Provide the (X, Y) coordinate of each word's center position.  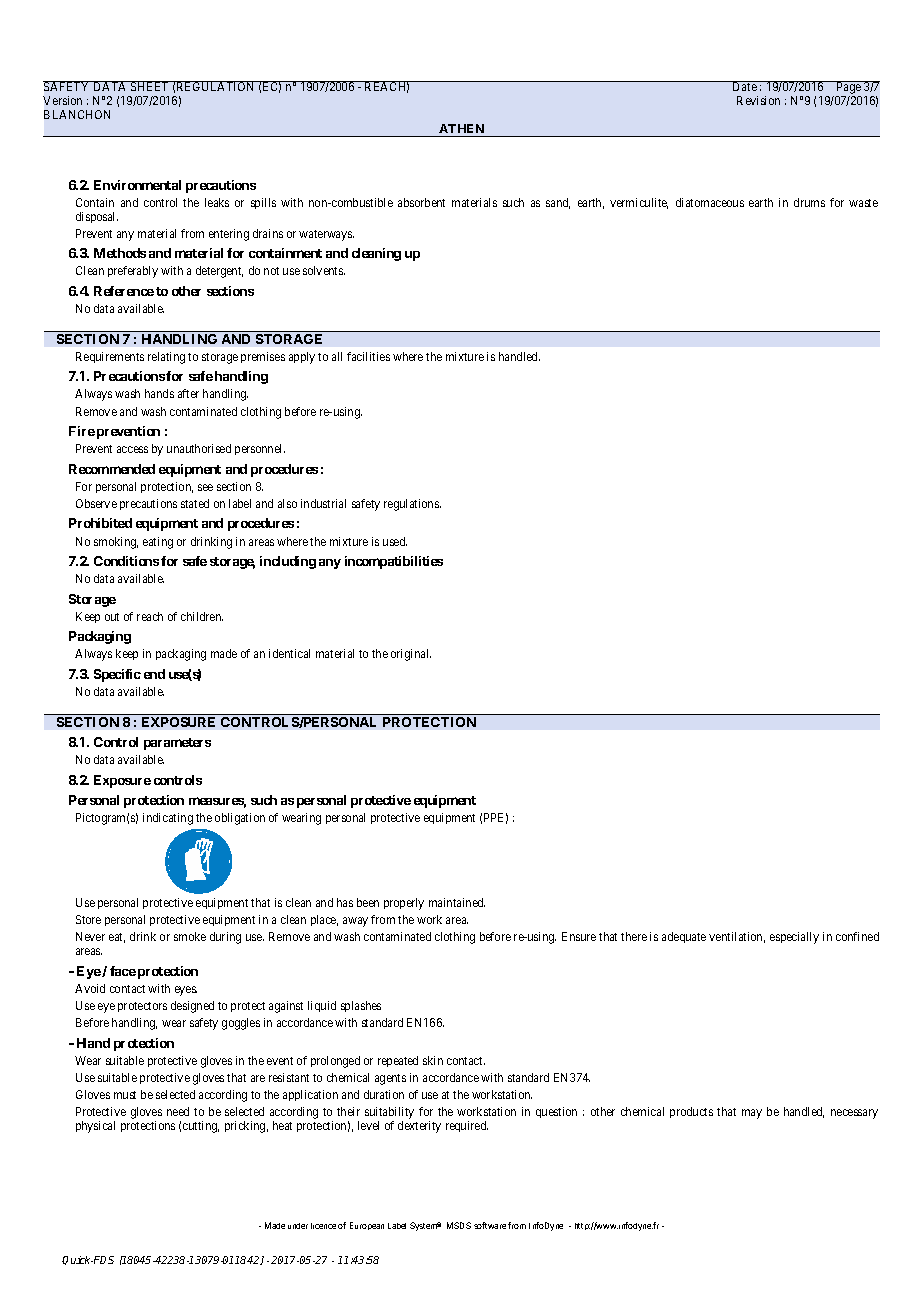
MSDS (459, 1225)
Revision (758, 100)
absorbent (421, 202)
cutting (201, 1127)
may (752, 1114)
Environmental (137, 185)
